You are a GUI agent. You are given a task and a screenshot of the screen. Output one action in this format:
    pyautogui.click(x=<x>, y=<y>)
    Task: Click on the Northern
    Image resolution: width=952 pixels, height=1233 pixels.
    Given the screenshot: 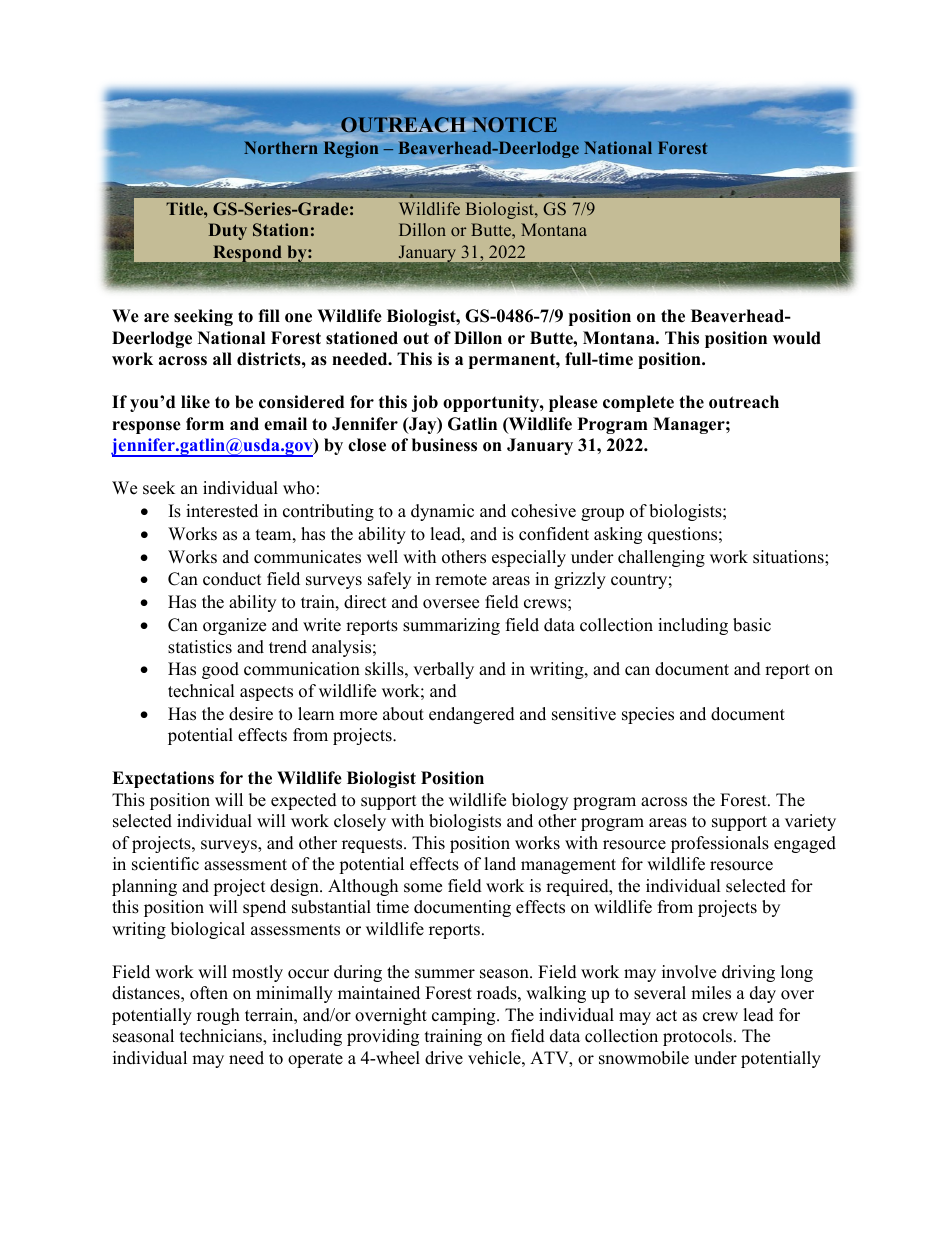 What is the action you would take?
    pyautogui.click(x=281, y=147)
